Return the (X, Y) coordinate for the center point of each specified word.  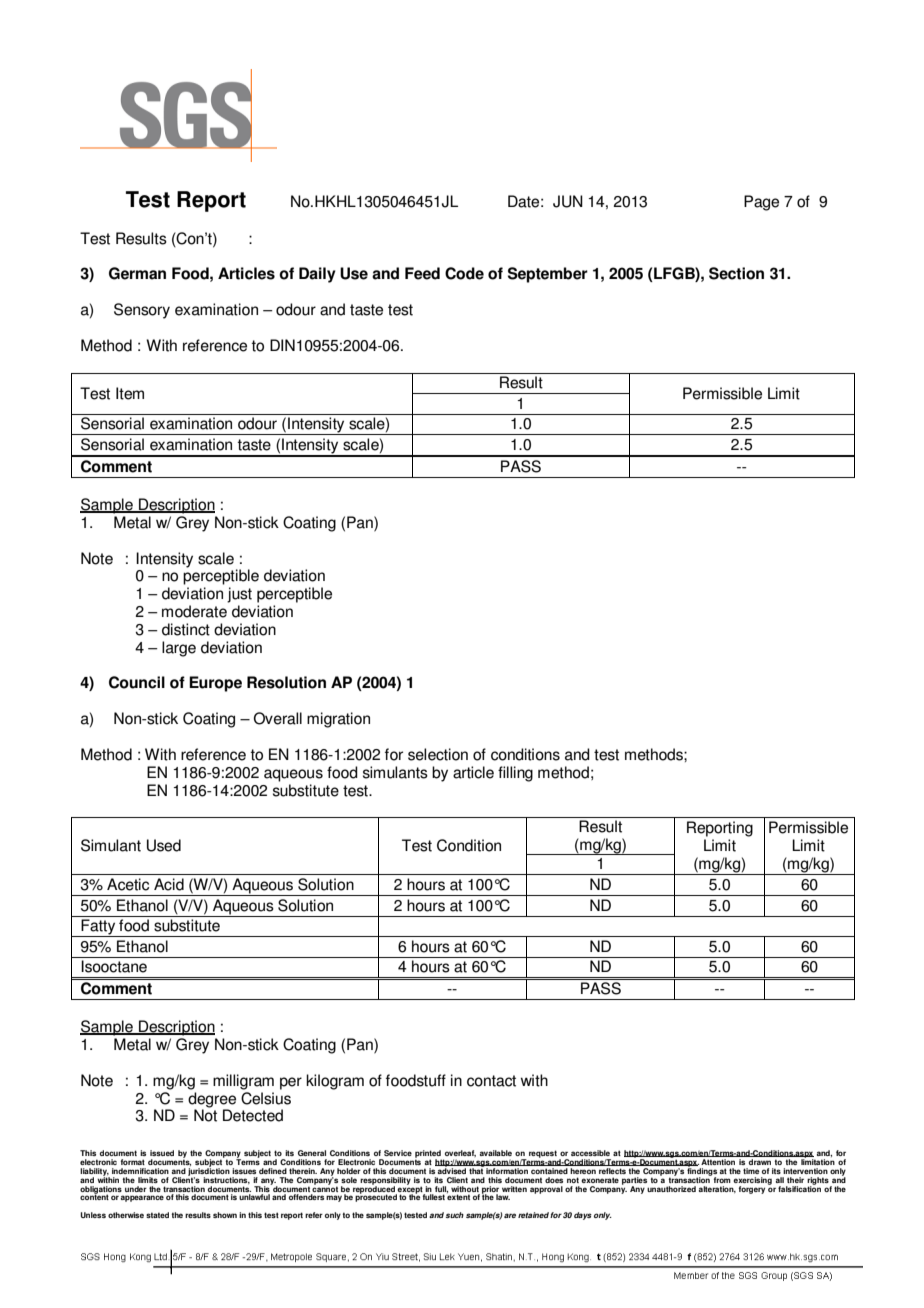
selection (438, 754)
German (137, 273)
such (455, 1215)
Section (736, 273)
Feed (422, 273)
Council (137, 682)
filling (515, 774)
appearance (142, 1198)
